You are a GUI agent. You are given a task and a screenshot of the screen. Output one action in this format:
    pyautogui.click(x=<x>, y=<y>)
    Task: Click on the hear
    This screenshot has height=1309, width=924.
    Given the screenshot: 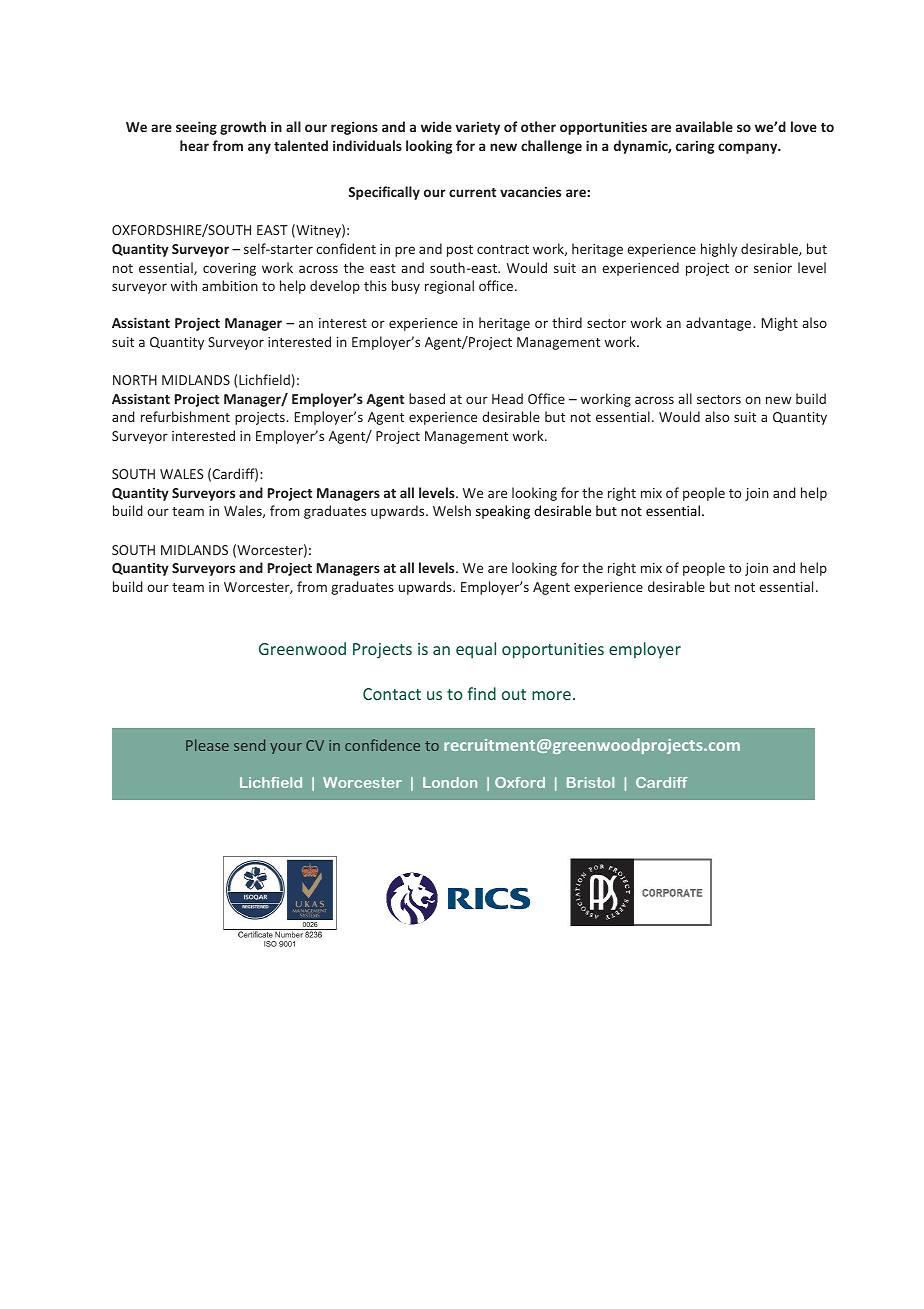 What is the action you would take?
    pyautogui.click(x=194, y=145)
